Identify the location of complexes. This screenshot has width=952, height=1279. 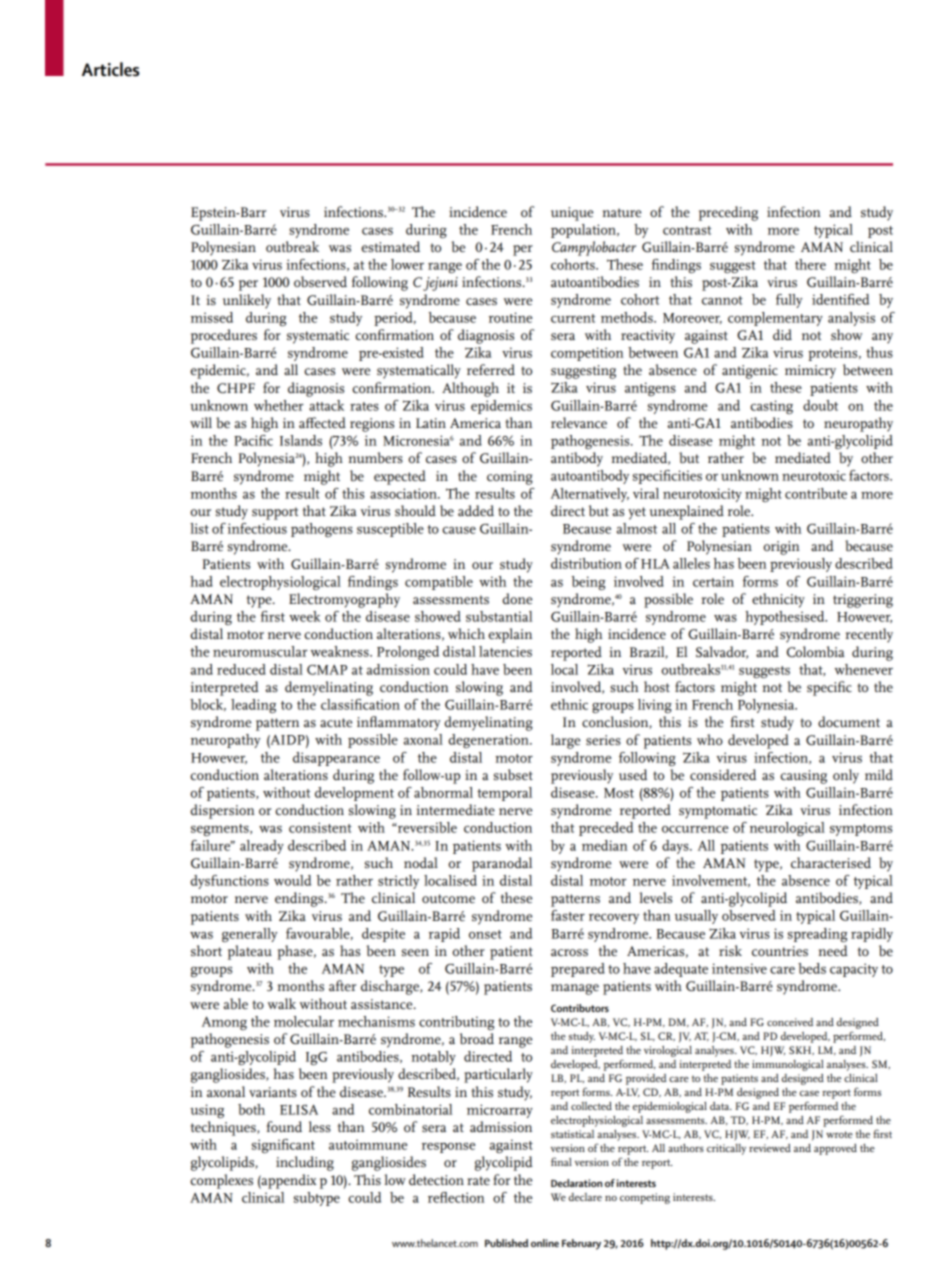
(221, 1181).
